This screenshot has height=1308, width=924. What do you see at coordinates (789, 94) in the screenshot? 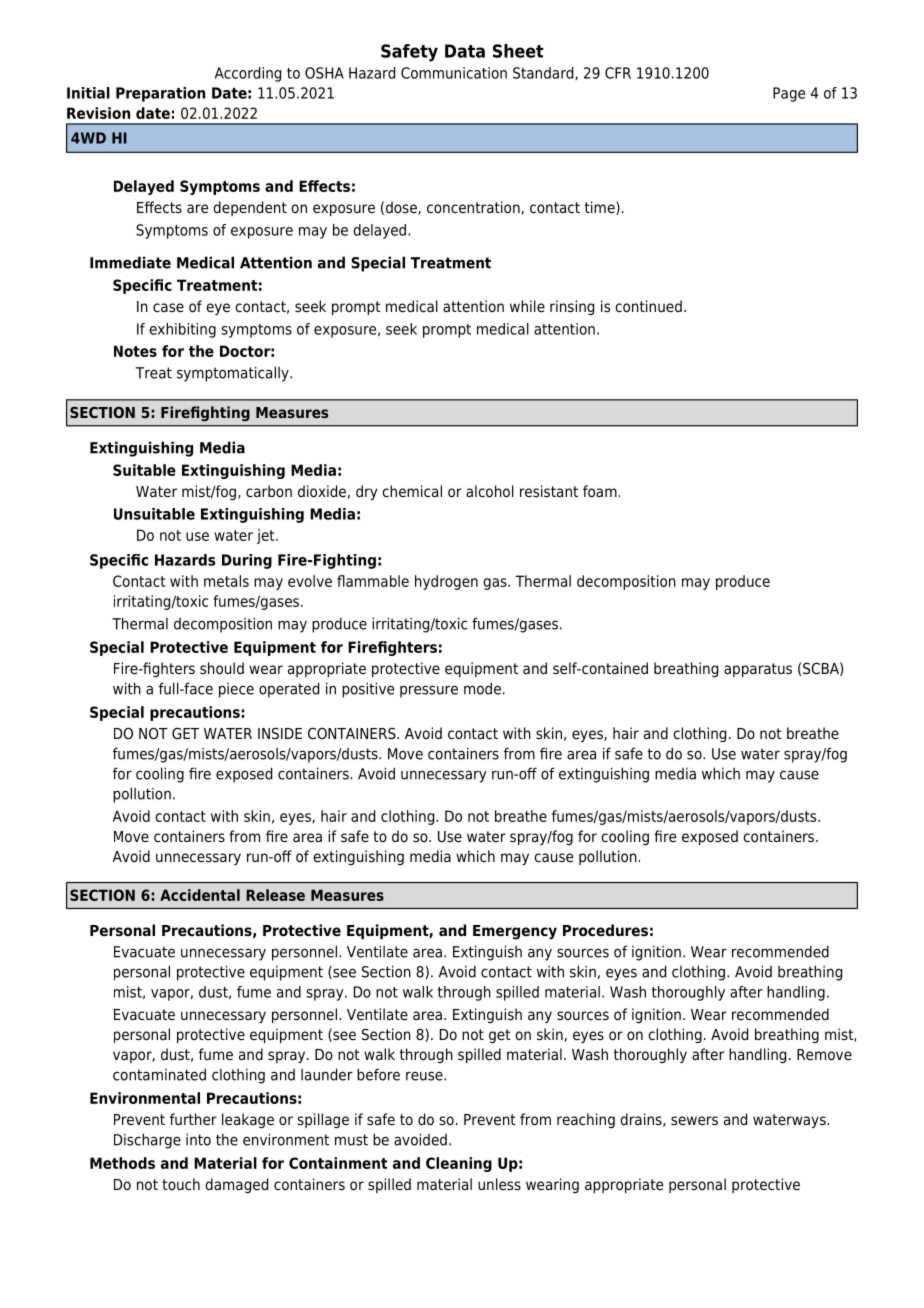
I see `Page` at bounding box center [789, 94].
